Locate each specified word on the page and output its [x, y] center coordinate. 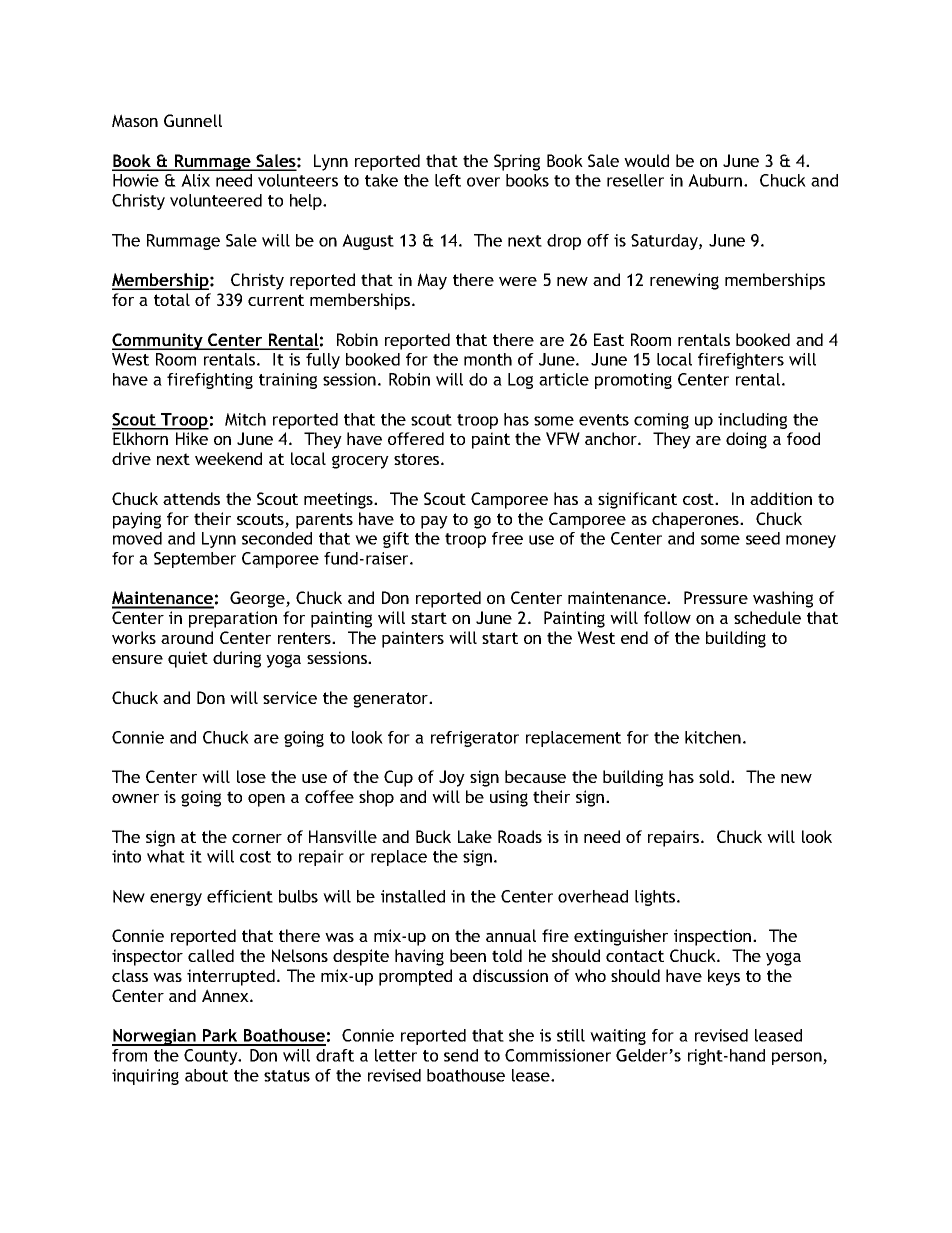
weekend [228, 458]
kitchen [713, 737]
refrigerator [475, 739]
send [461, 1055]
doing [746, 440]
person [798, 1058]
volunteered [216, 200]
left [448, 180]
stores [418, 459]
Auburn [716, 180]
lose [251, 776]
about [206, 1075]
